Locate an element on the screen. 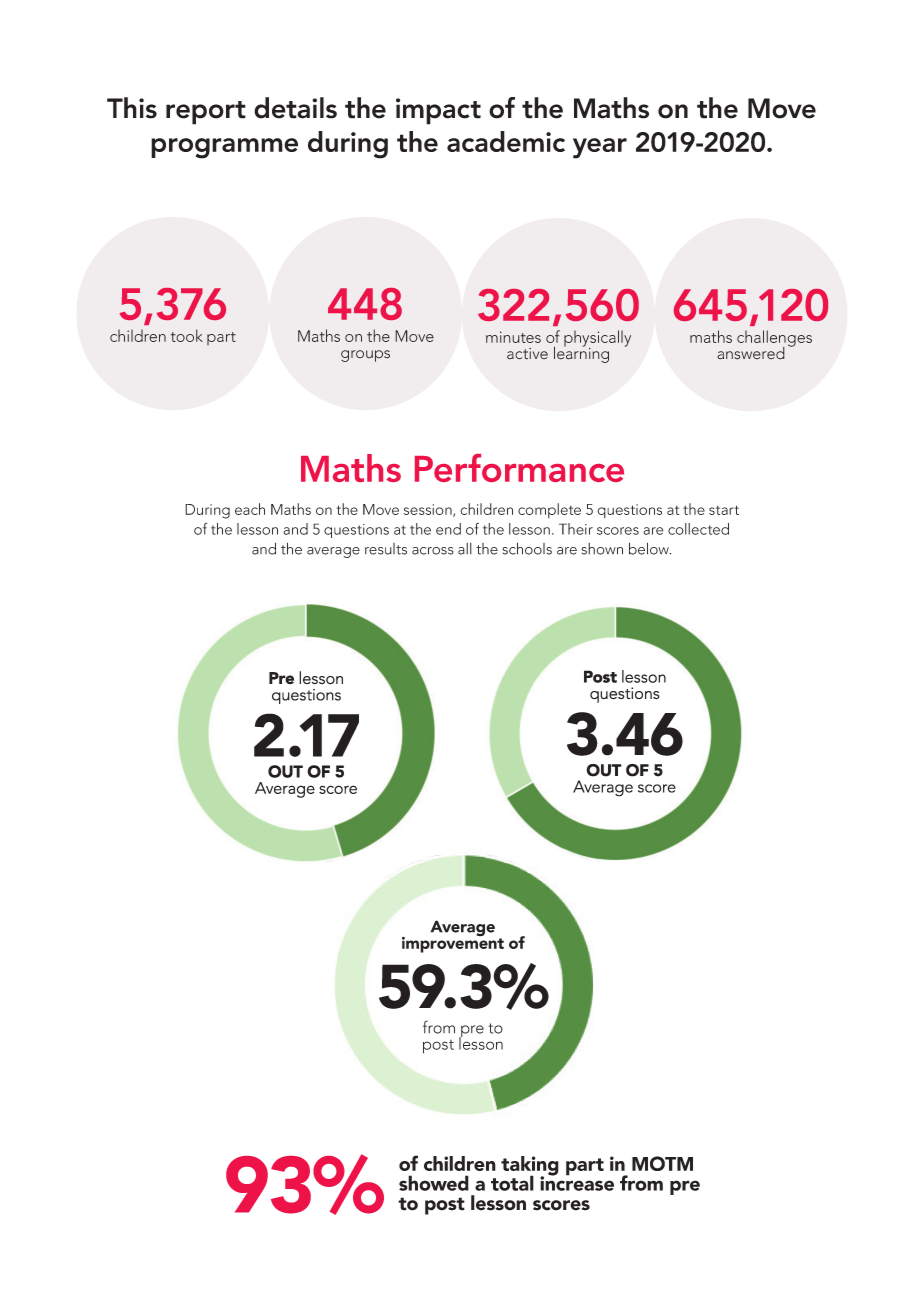 The image size is (924, 1301). impact is located at coordinates (438, 111).
